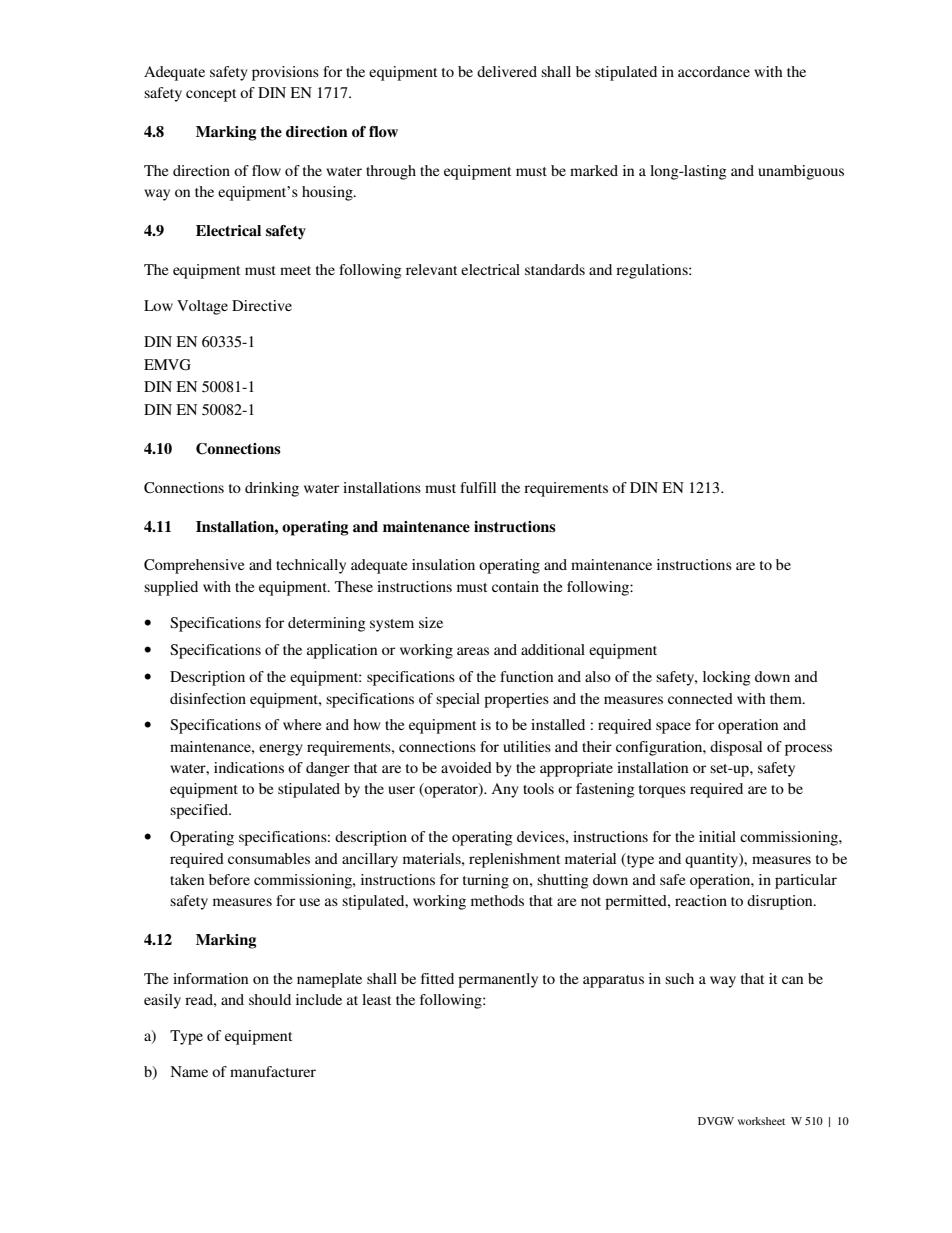 The height and width of the screenshot is (1233, 952). What do you see at coordinates (761, 1121) in the screenshot?
I see `worksheet` at bounding box center [761, 1121].
